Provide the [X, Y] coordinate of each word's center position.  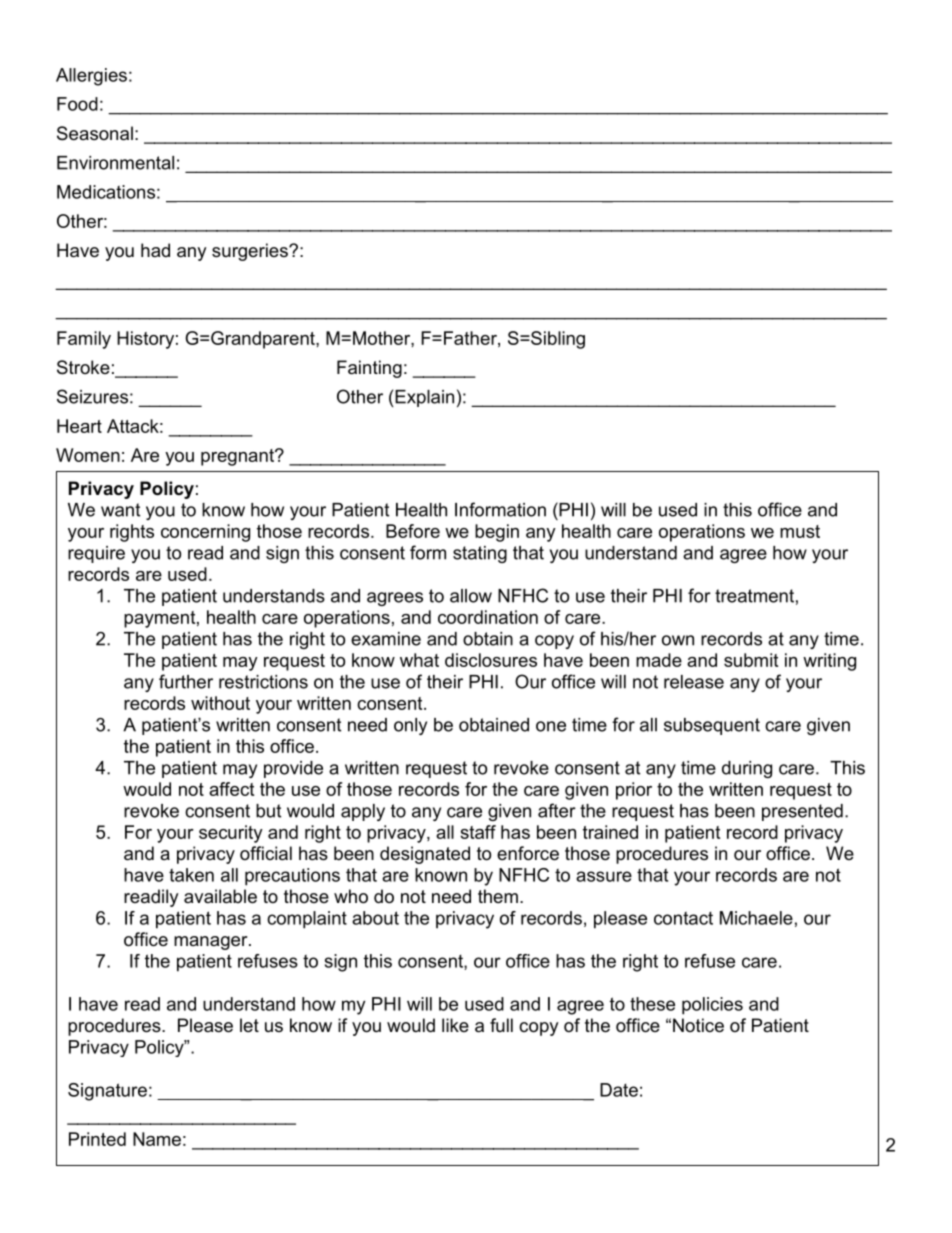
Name [157, 1139]
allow [471, 596]
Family [84, 340]
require [96, 554]
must [800, 531]
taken [191, 875]
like [455, 1025]
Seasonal [95, 133]
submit [751, 660]
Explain [424, 398]
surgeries [251, 252]
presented [802, 812]
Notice [698, 1025]
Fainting [369, 369]
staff [478, 832]
